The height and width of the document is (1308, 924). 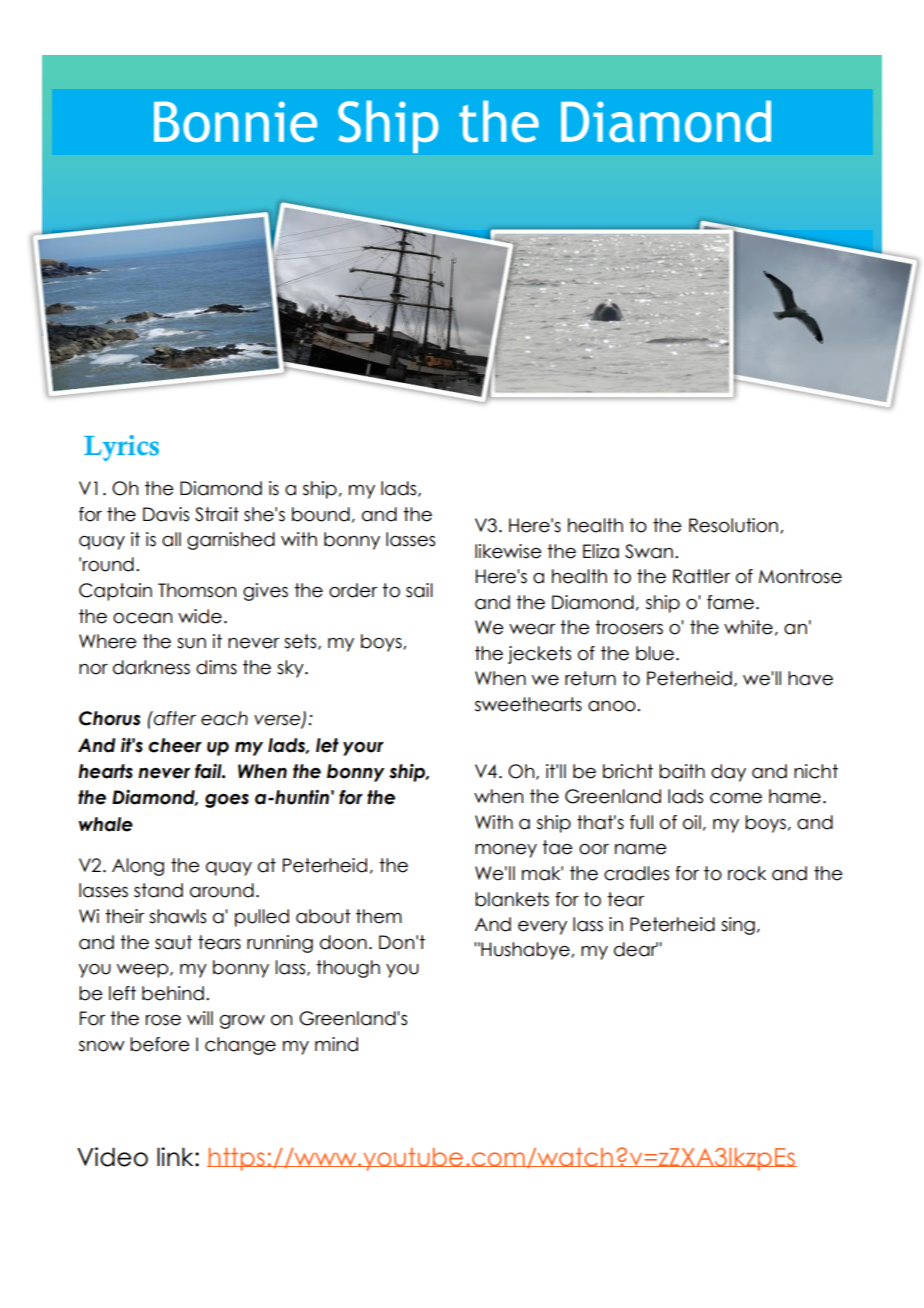 What do you see at coordinates (235, 121) in the document?
I see `Bonnie` at bounding box center [235, 121].
